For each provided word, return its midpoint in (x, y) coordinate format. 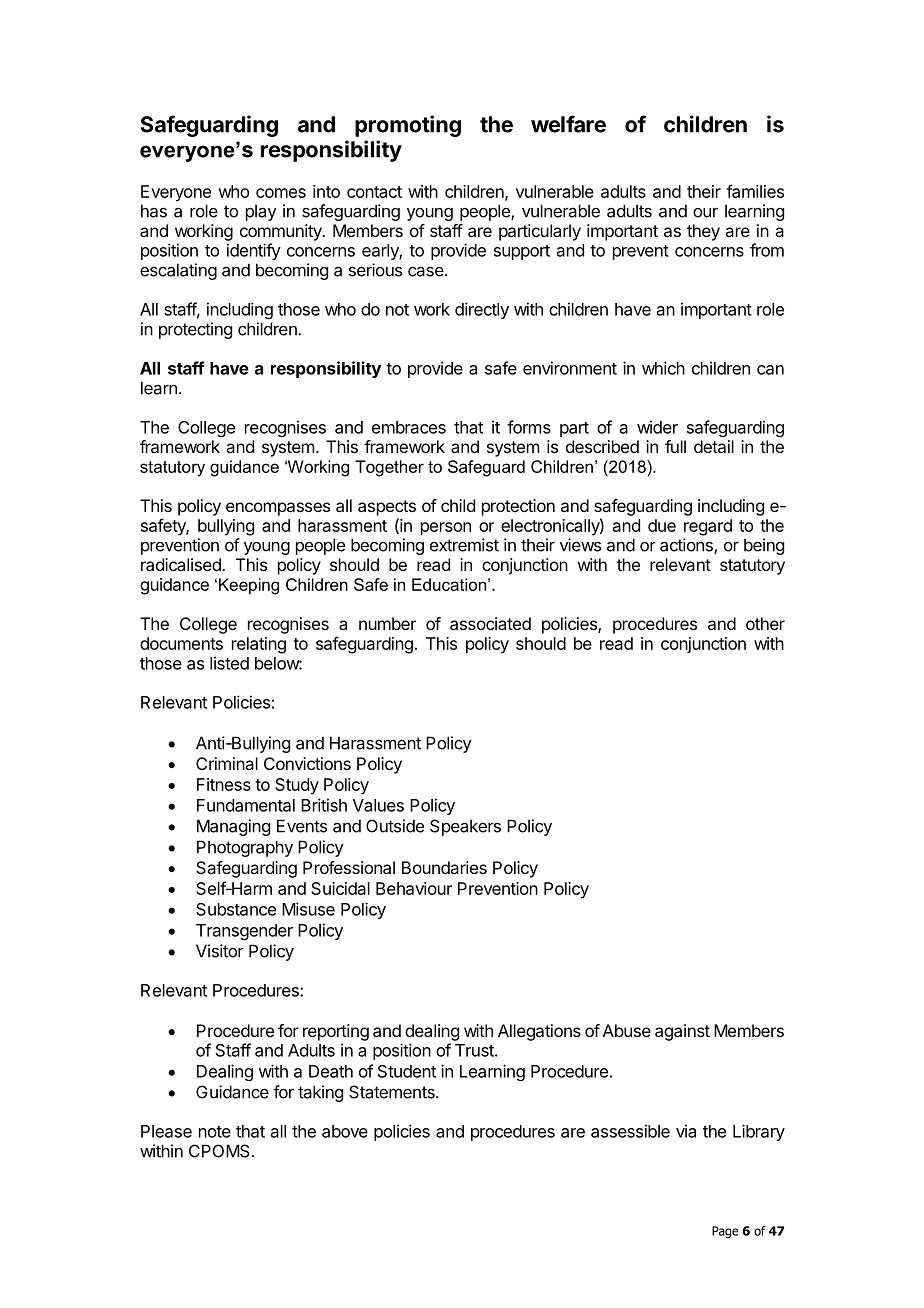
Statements (393, 1092)
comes (281, 193)
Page (725, 1232)
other (765, 623)
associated (490, 623)
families (755, 191)
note (215, 1132)
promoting (408, 126)
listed (229, 663)
